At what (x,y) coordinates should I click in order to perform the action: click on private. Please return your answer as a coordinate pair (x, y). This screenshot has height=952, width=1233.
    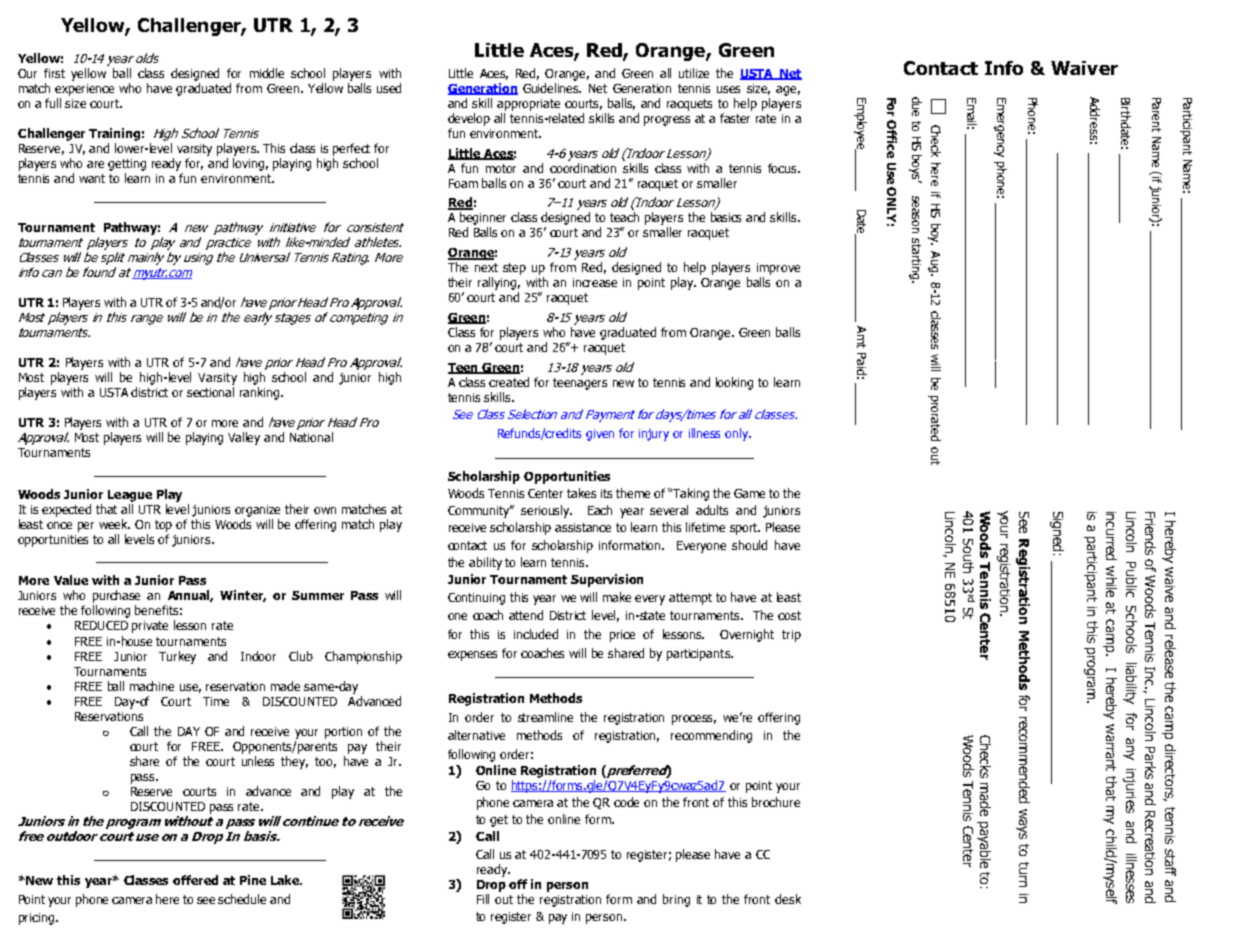
    Looking at the image, I should click on (150, 627).
